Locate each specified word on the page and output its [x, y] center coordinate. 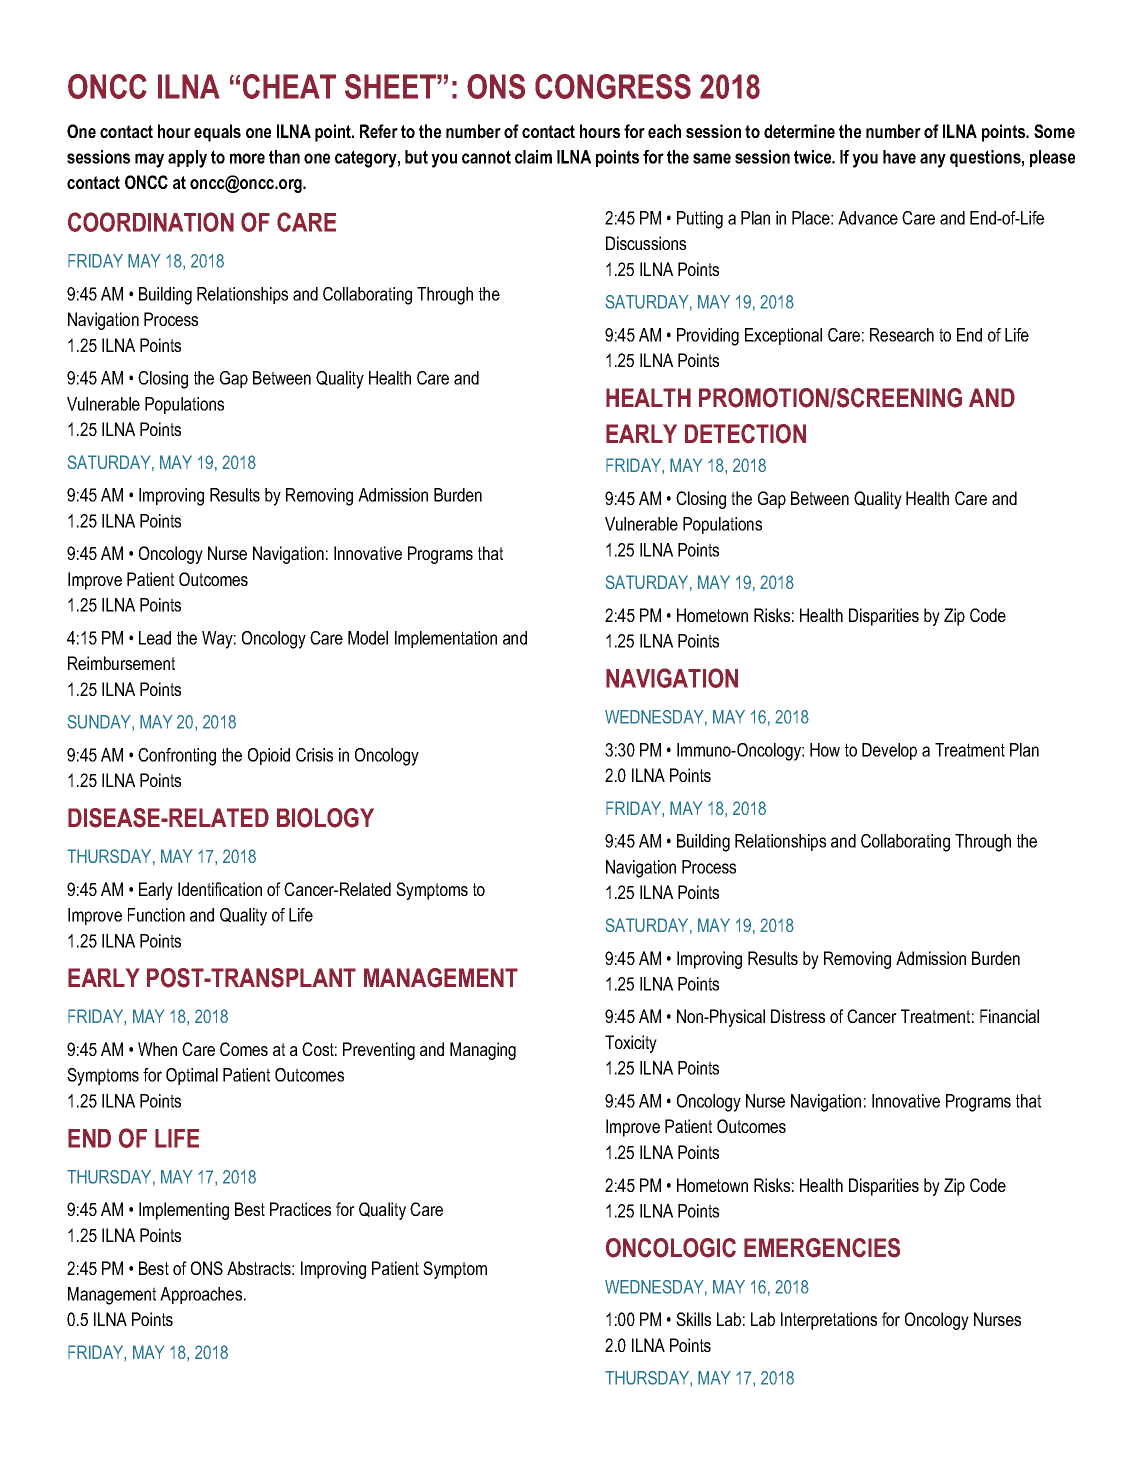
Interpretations [829, 1321]
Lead [155, 638]
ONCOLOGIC [671, 1248]
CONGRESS [613, 86]
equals [217, 133]
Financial [1009, 1016]
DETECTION [745, 434]
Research [902, 335]
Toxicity [631, 1044]
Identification [220, 889]
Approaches [202, 1295]
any [933, 160]
